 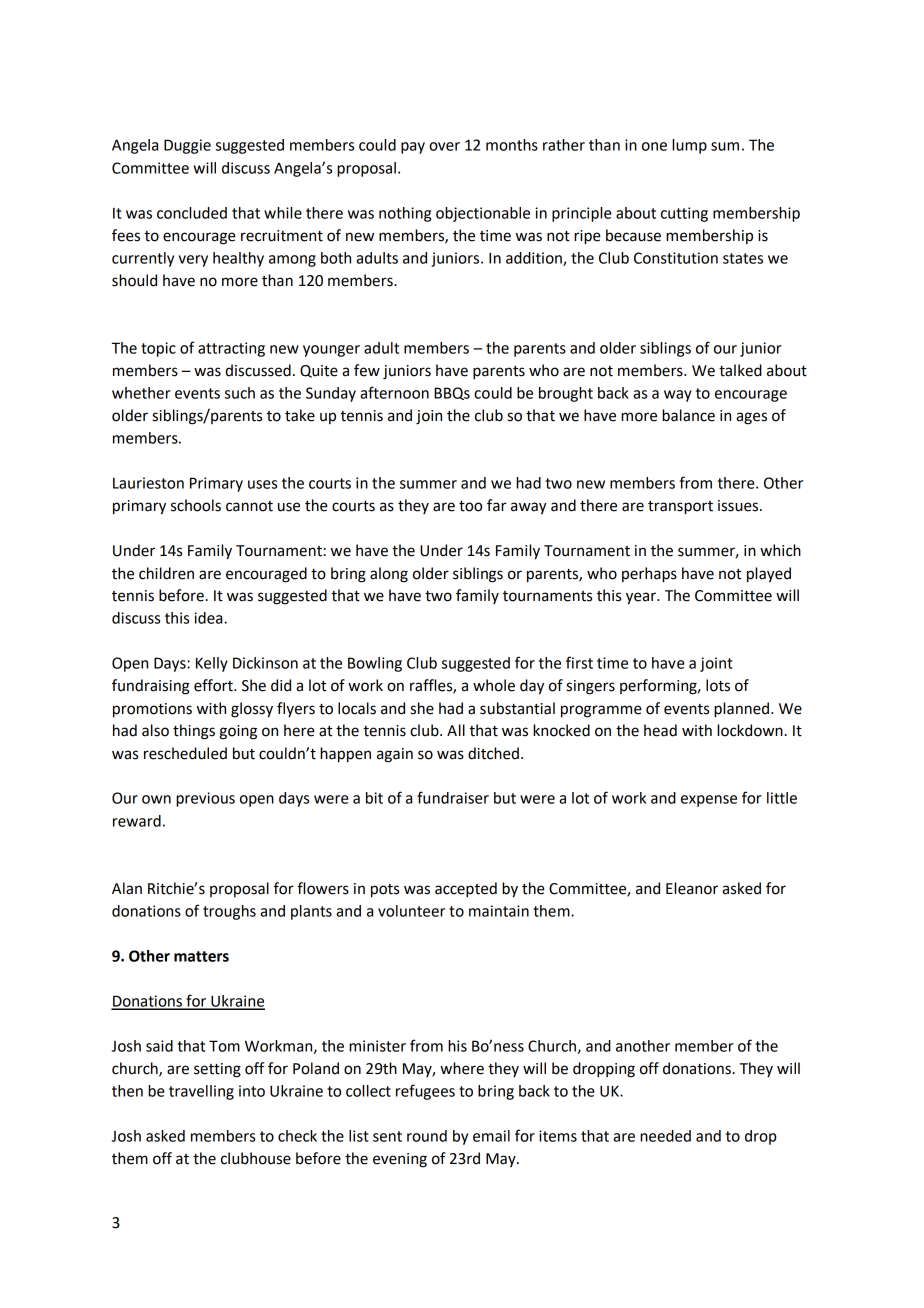 I want to click on ages, so click(x=751, y=418).
